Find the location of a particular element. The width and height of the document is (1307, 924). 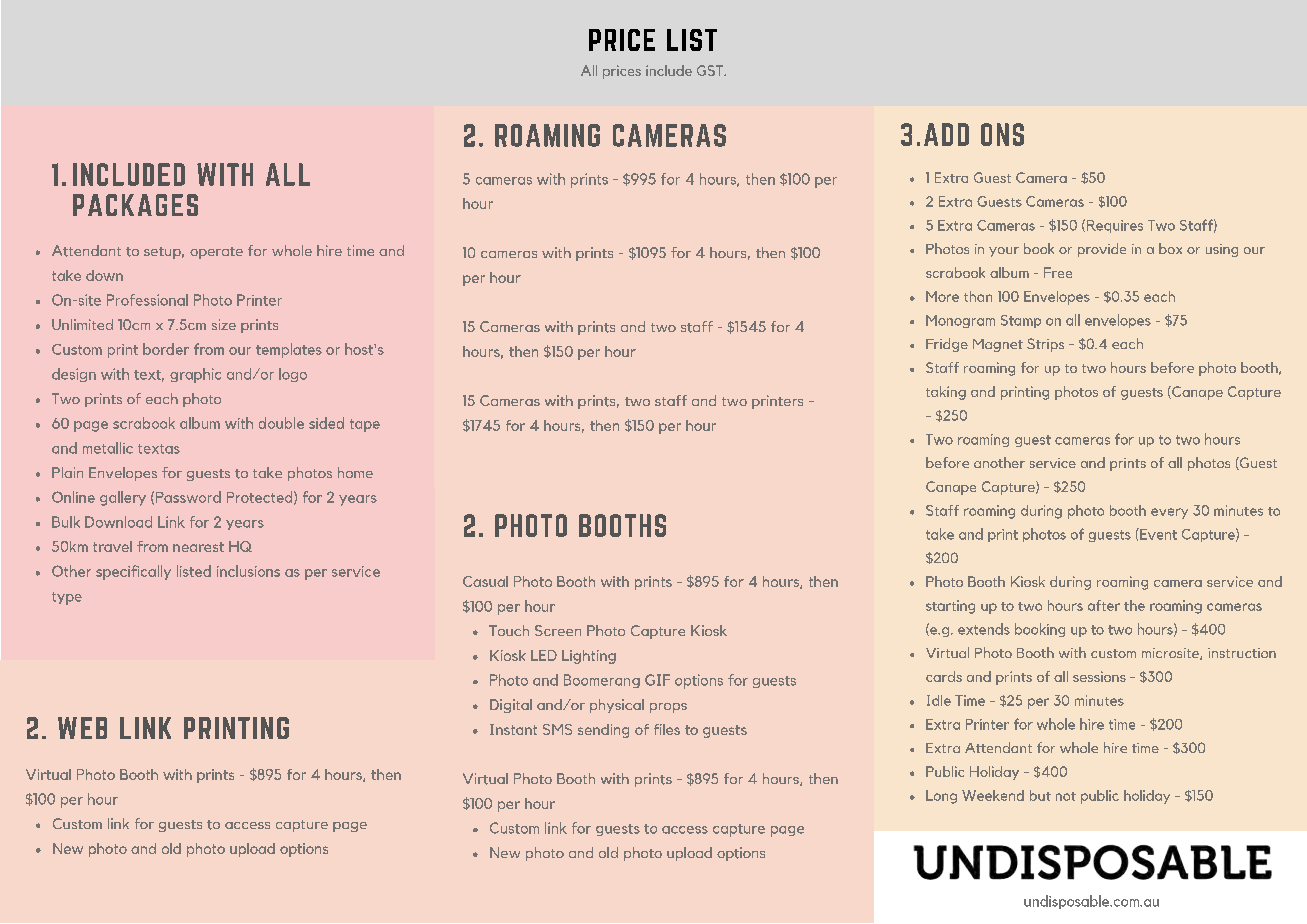

GST is located at coordinates (711, 70).
